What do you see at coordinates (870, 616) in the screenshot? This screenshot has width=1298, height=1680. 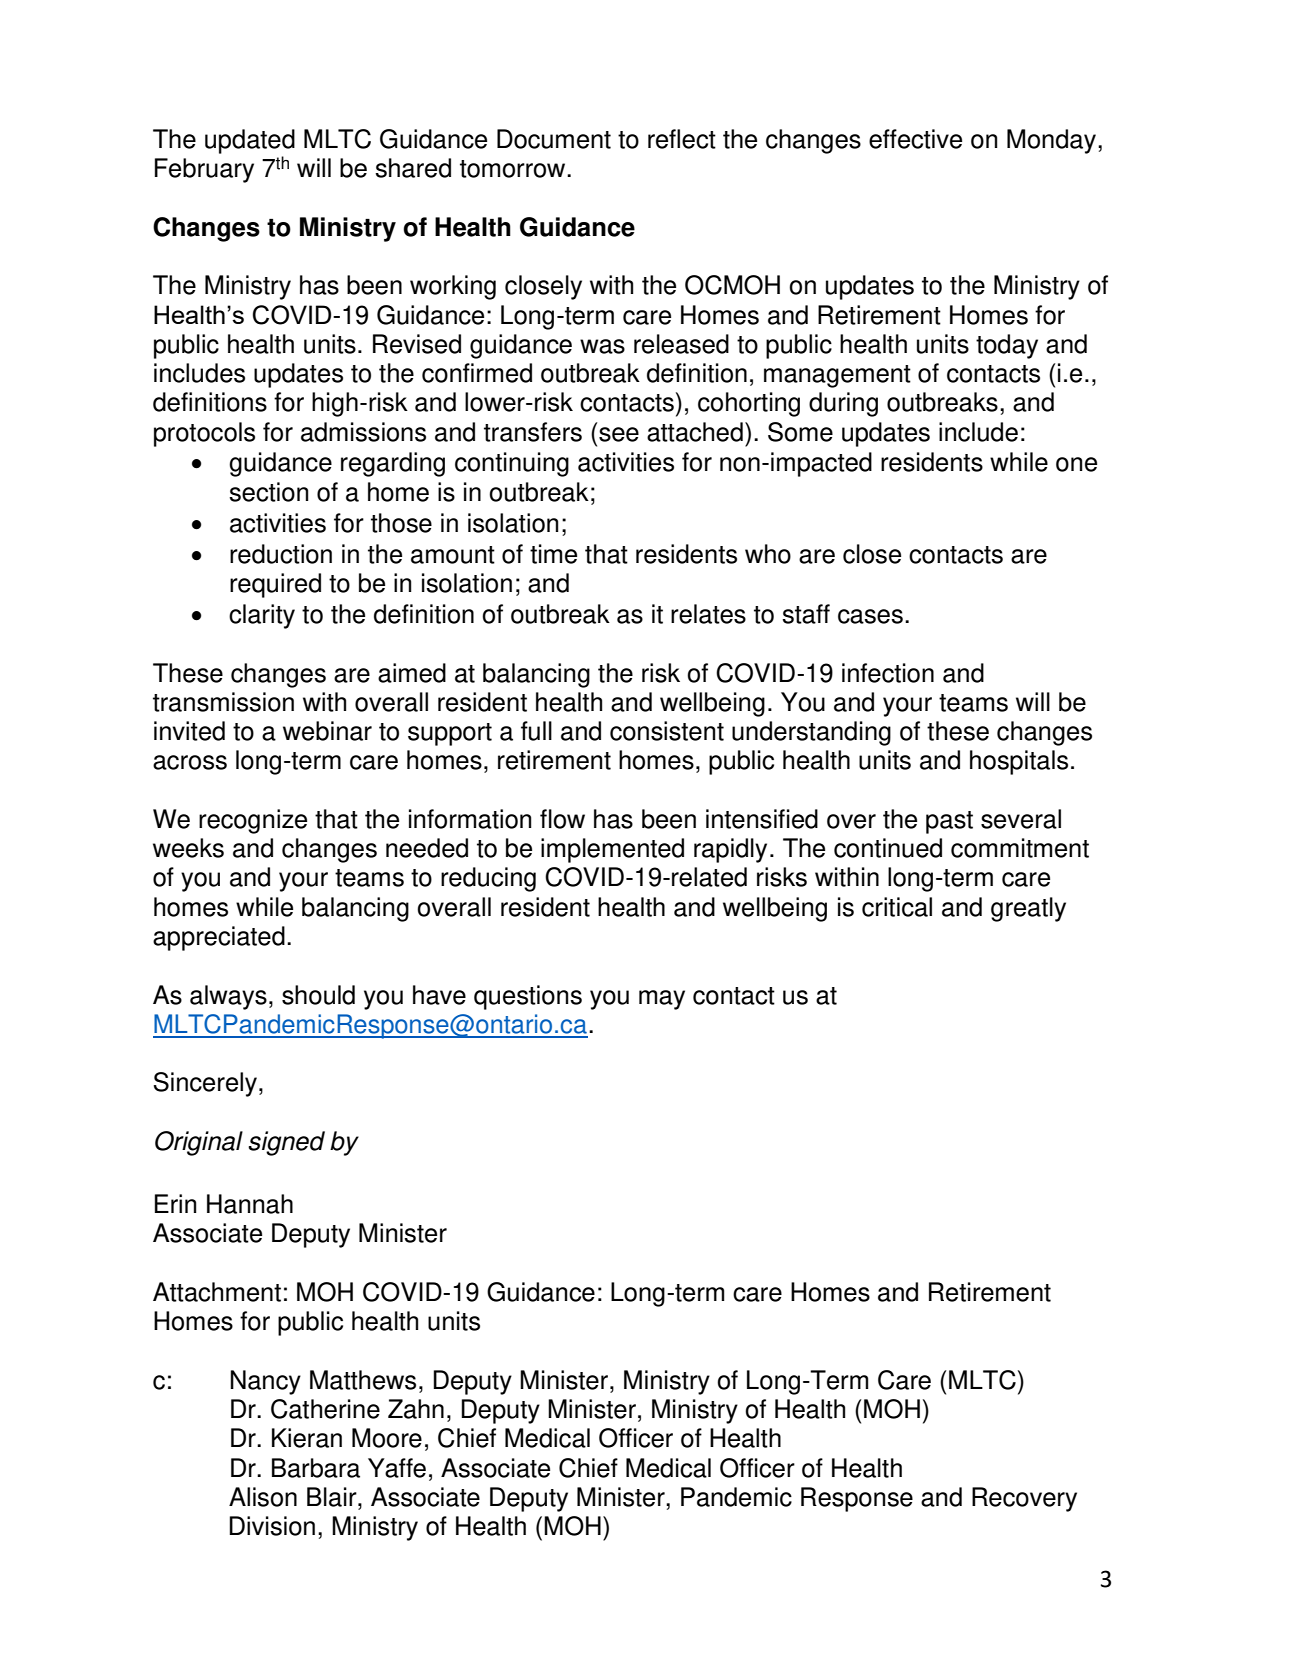 I see `cases` at bounding box center [870, 616].
